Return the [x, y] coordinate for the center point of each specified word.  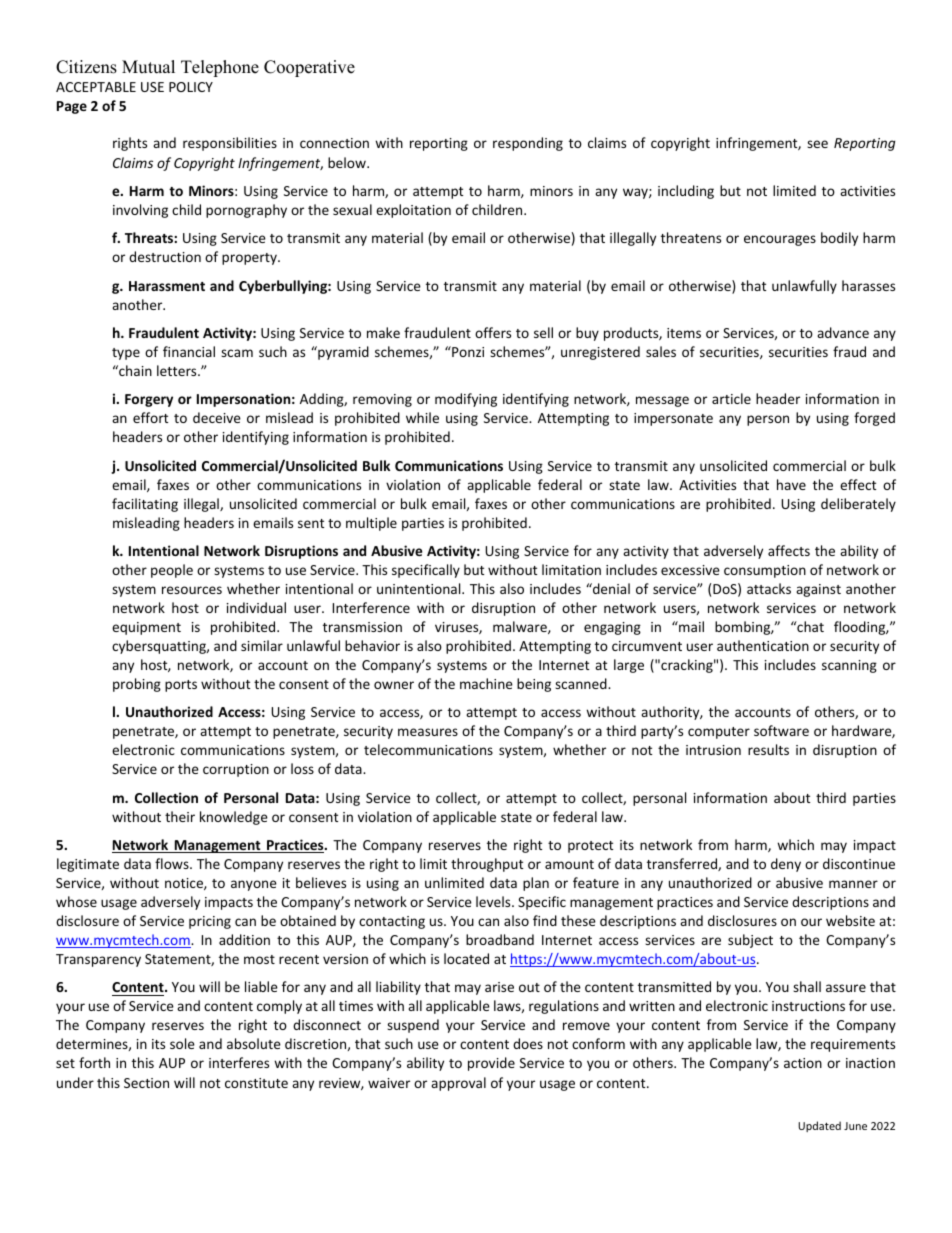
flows [173, 863]
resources [192, 590]
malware [521, 627]
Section [146, 1083]
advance [843, 332]
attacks [769, 588]
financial [189, 351]
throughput [487, 865]
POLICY [191, 87]
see [817, 144]
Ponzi [467, 351]
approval [458, 1084]
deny [786, 865]
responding [528, 144]
